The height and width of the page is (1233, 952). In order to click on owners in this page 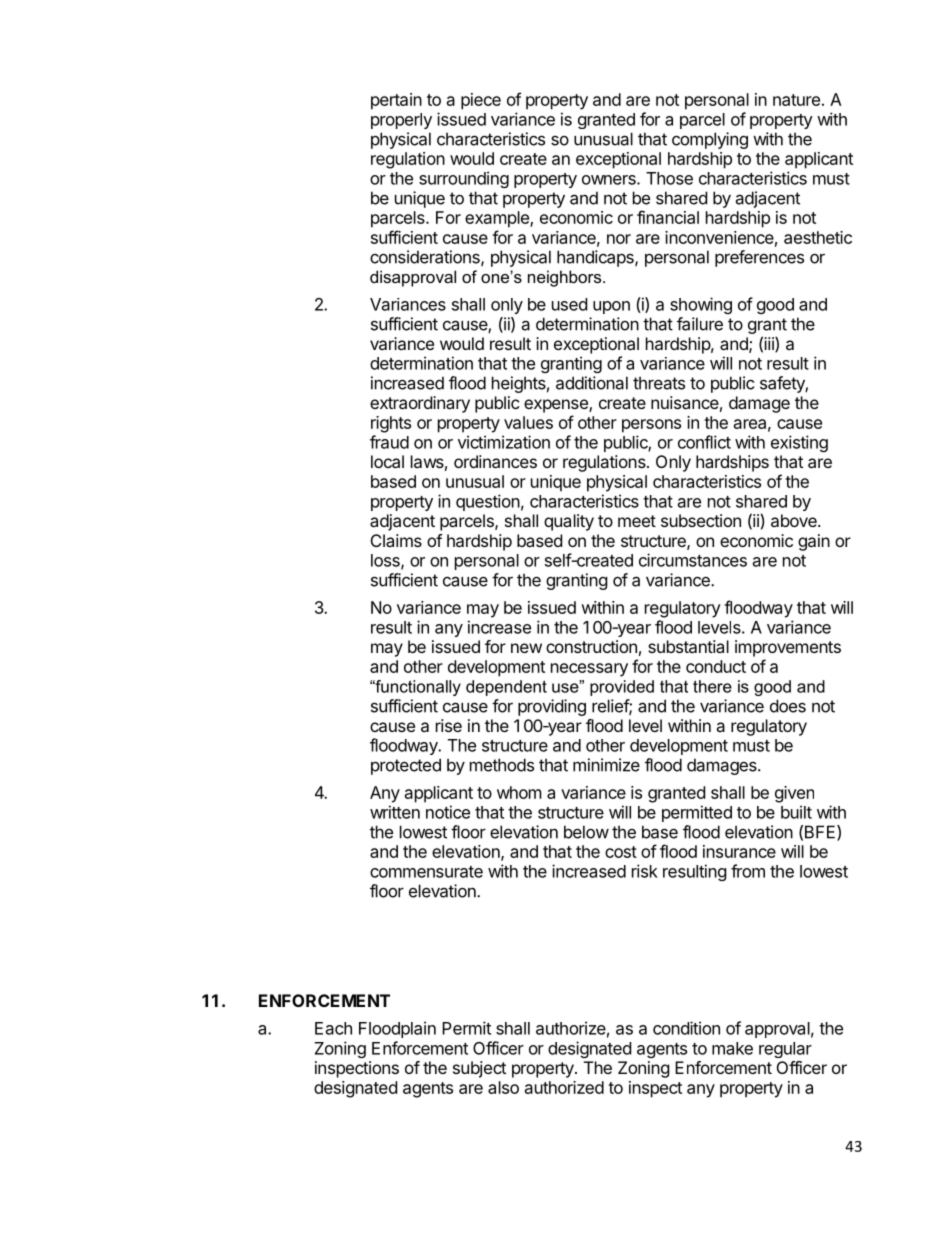, I will do `click(610, 180)`.
